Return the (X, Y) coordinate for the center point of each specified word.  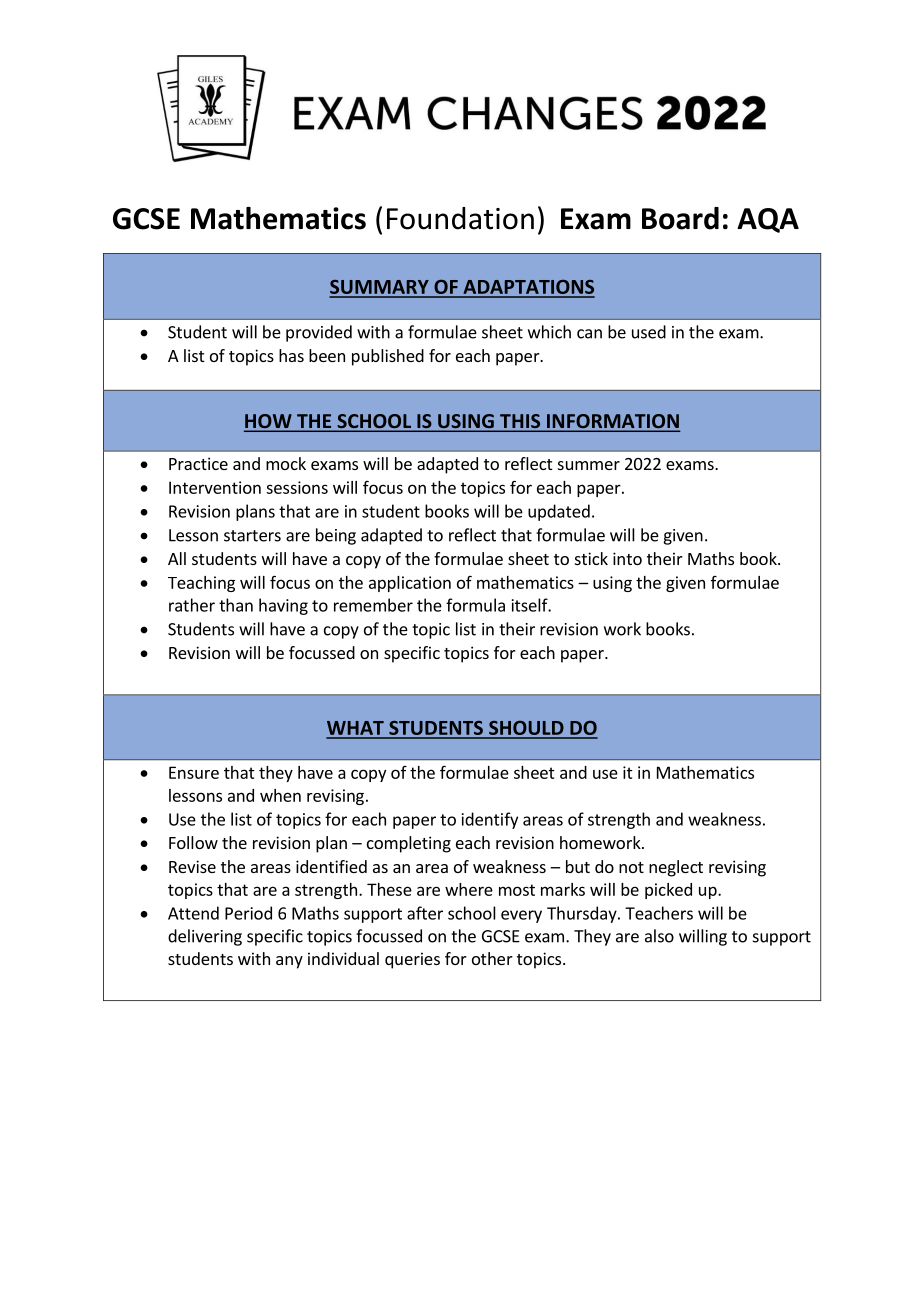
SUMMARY (380, 288)
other (492, 958)
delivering (205, 937)
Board (680, 218)
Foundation (460, 218)
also (659, 936)
